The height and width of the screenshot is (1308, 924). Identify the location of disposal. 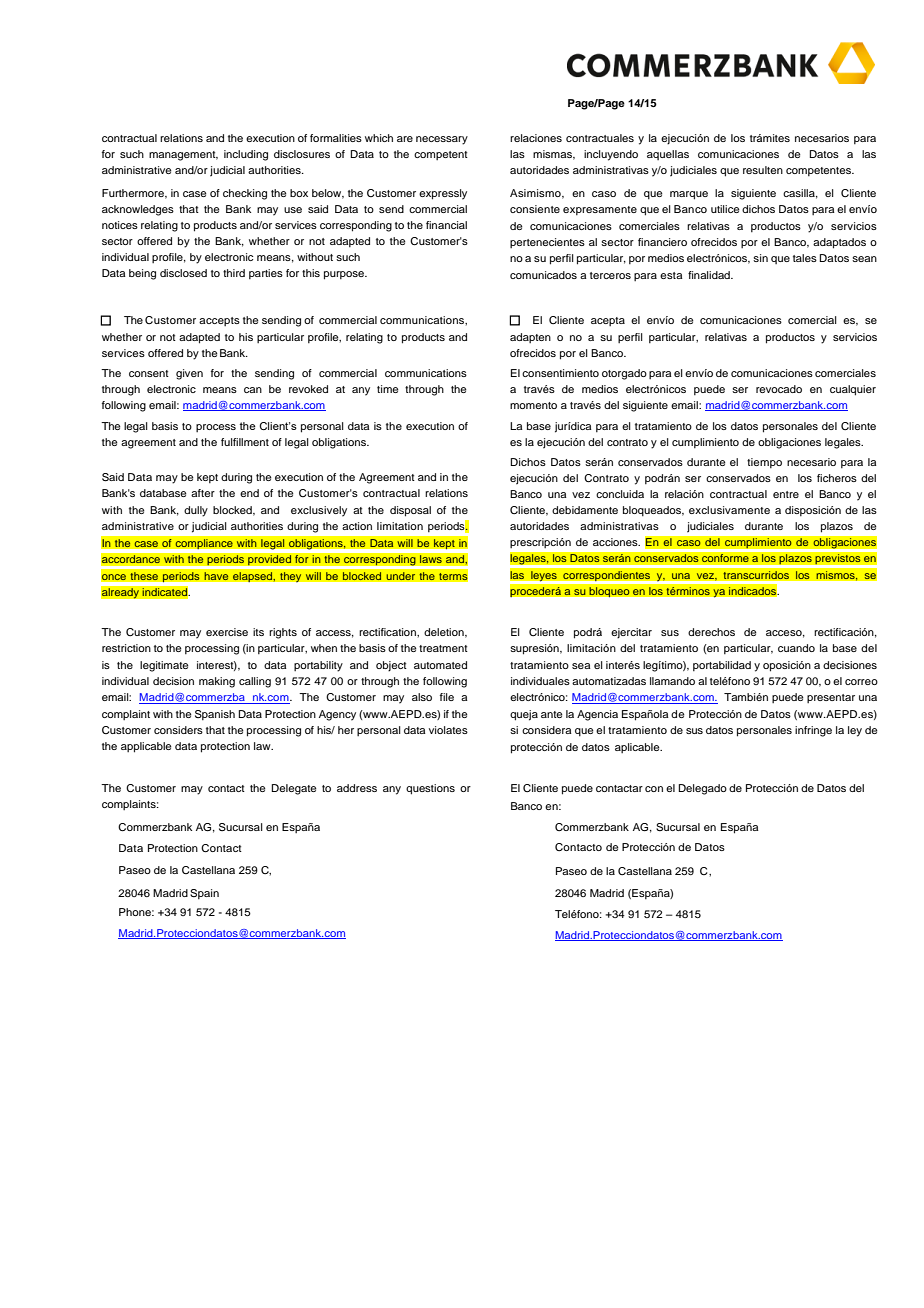
(410, 511).
